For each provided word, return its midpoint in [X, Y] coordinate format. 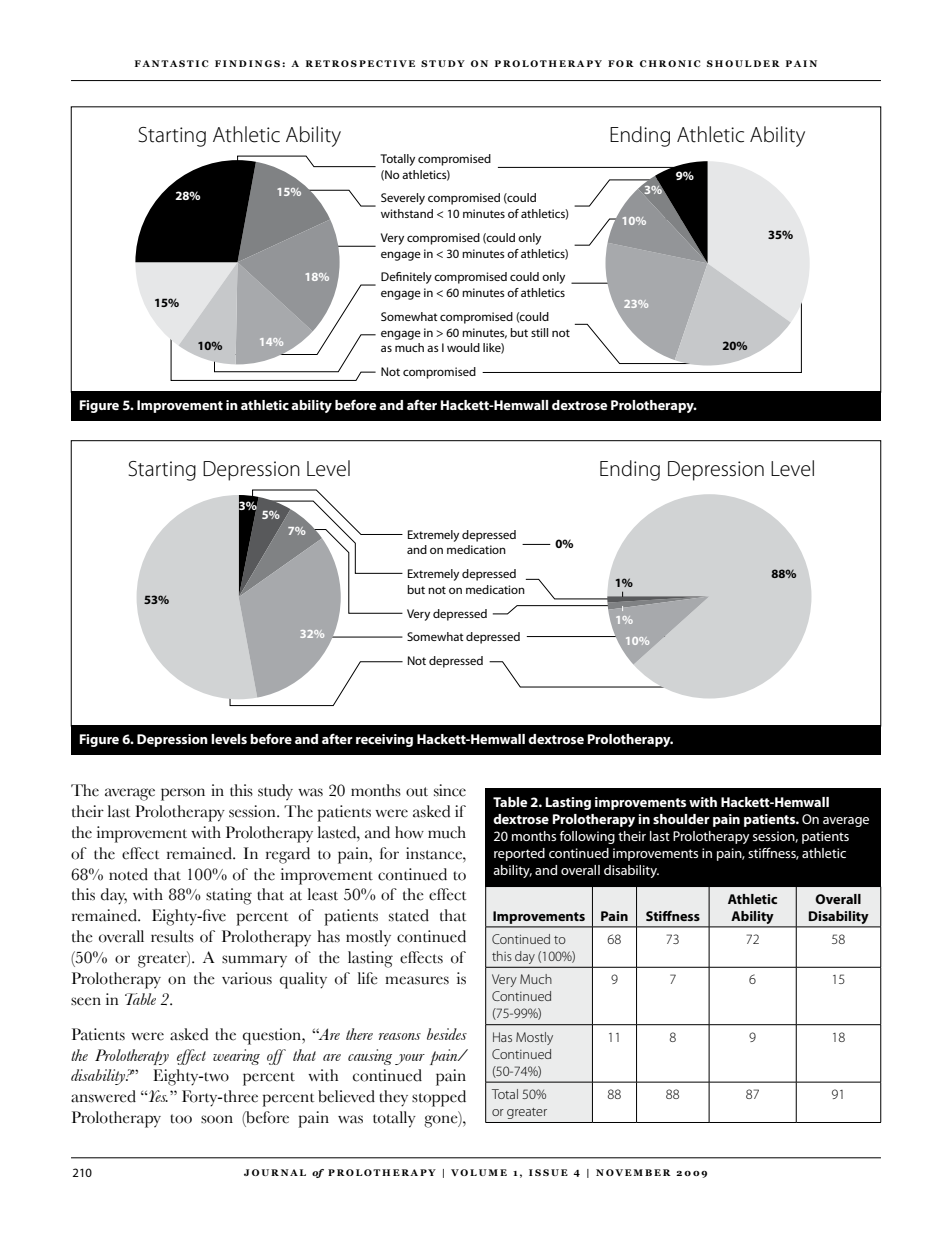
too [181, 1119]
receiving [384, 740]
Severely [403, 199]
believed [346, 1096]
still [539, 332]
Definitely [406, 278]
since [450, 790]
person [183, 794]
